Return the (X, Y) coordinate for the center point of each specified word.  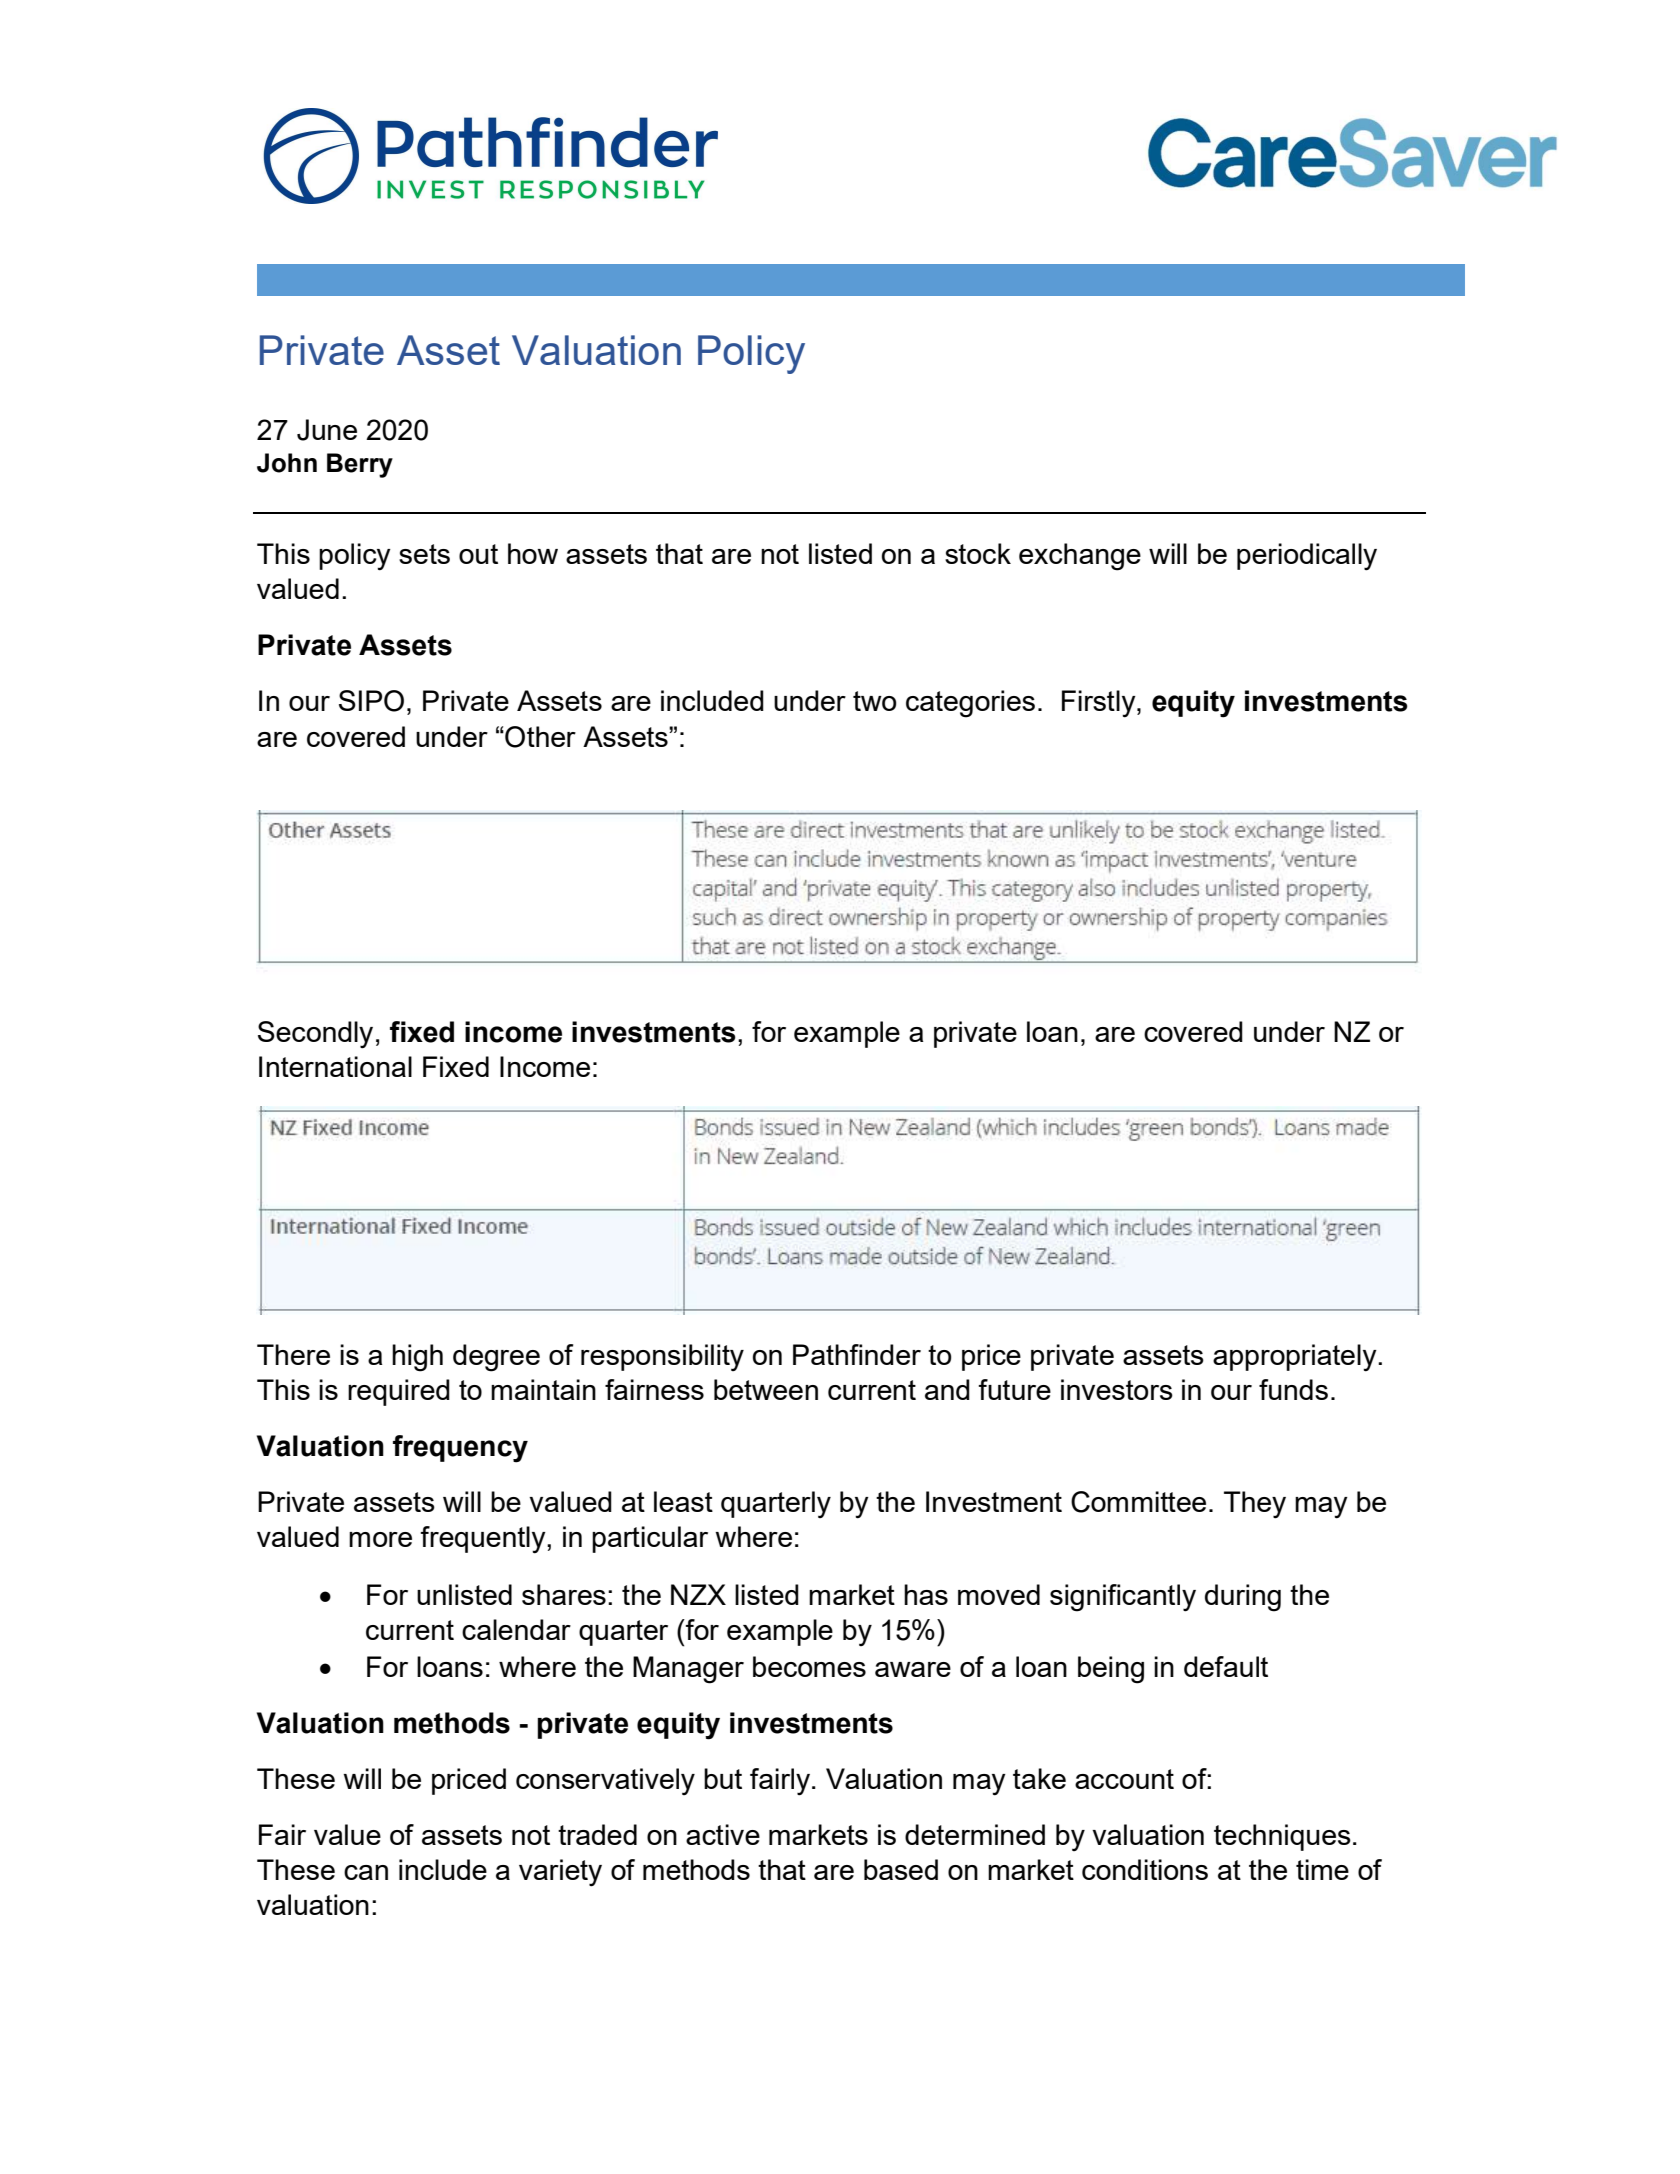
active (723, 1834)
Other (539, 737)
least (683, 1501)
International (335, 1066)
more (380, 1539)
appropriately (1296, 1358)
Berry (360, 465)
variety (560, 1873)
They (1255, 1505)
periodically (1307, 557)
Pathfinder (857, 1354)
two (875, 701)
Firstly (1100, 704)
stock (978, 553)
